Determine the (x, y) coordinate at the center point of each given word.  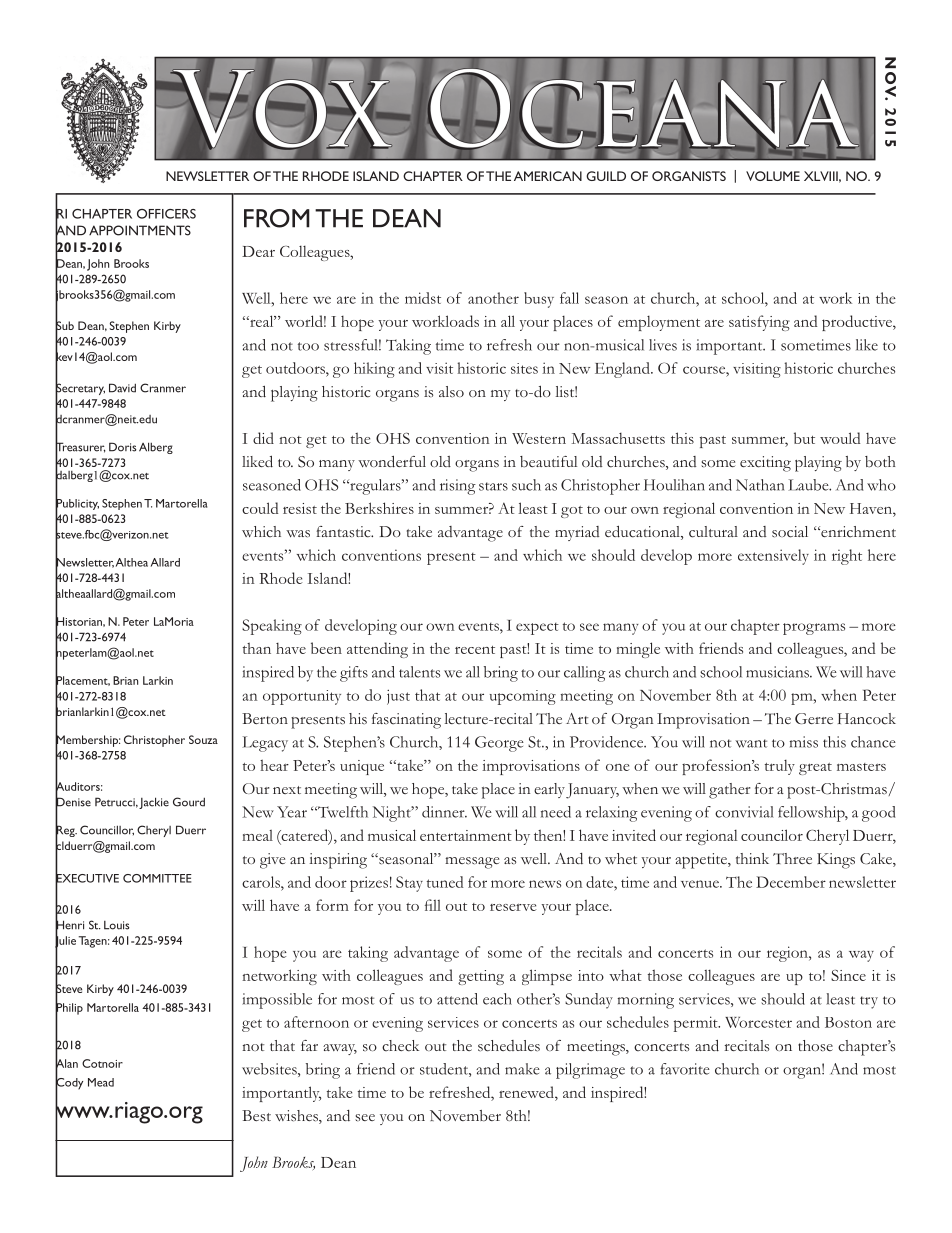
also (451, 392)
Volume (773, 176)
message (472, 863)
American (548, 176)
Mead (101, 1082)
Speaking (272, 627)
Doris (122, 447)
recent (475, 650)
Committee (157, 878)
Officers (166, 214)
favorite (685, 1069)
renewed (527, 1092)
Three (792, 858)
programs (814, 629)
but (804, 438)
